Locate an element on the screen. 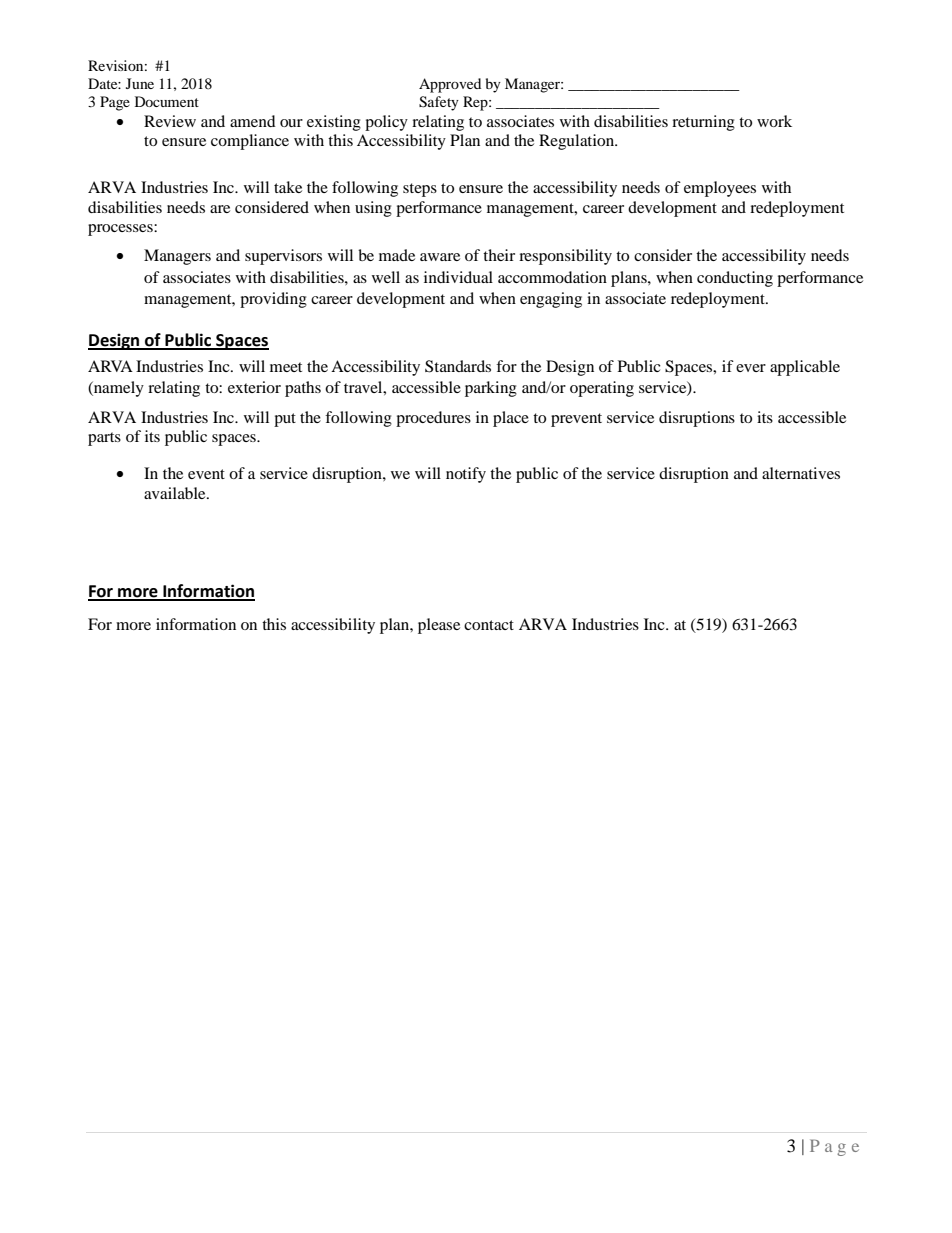 The height and width of the screenshot is (1233, 952). returning is located at coordinates (703, 123).
